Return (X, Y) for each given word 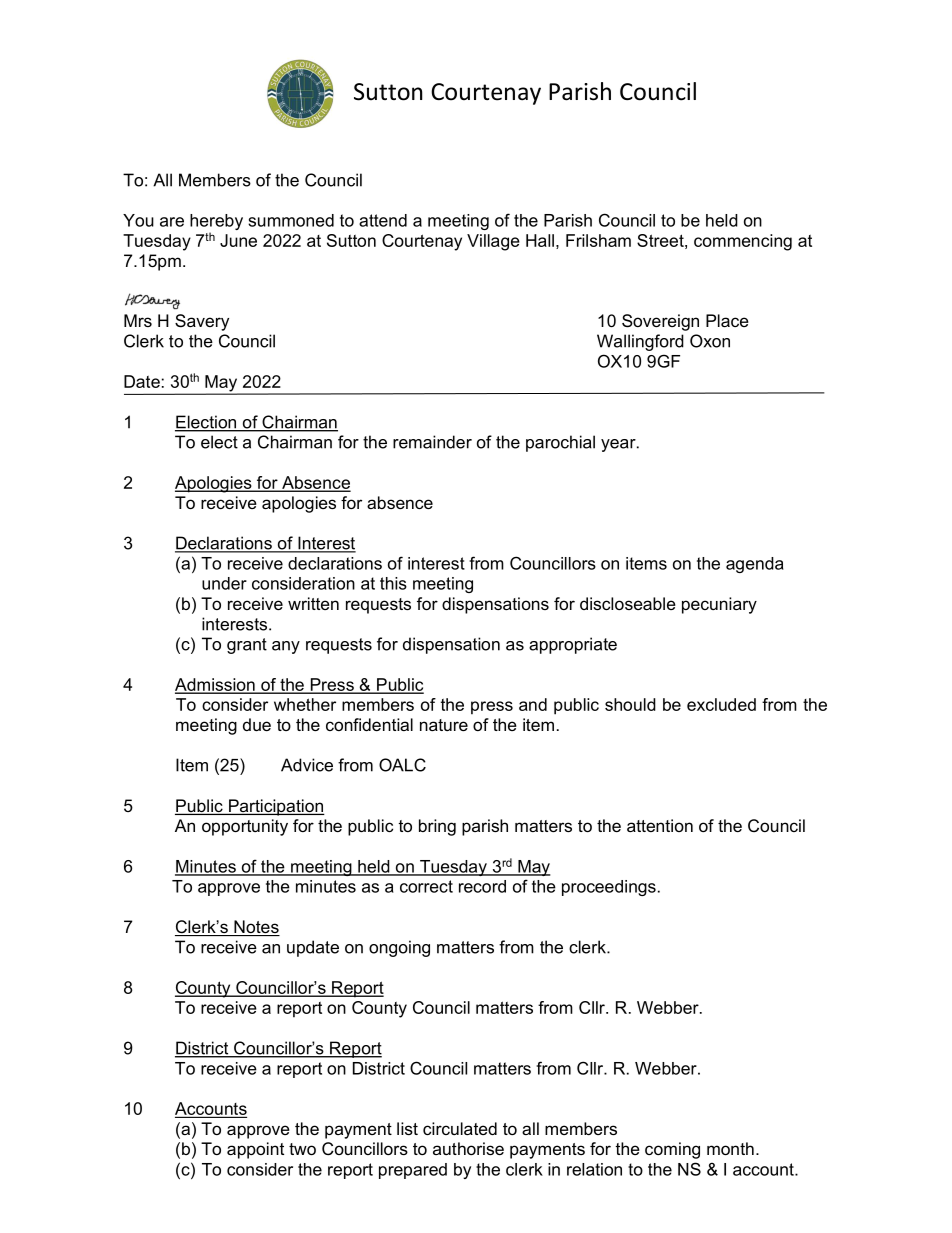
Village (493, 242)
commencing (743, 242)
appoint (255, 1150)
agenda (755, 565)
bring (437, 827)
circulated (460, 1128)
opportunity (245, 827)
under (224, 583)
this (393, 583)
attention (660, 825)
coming (672, 1150)
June (238, 240)
